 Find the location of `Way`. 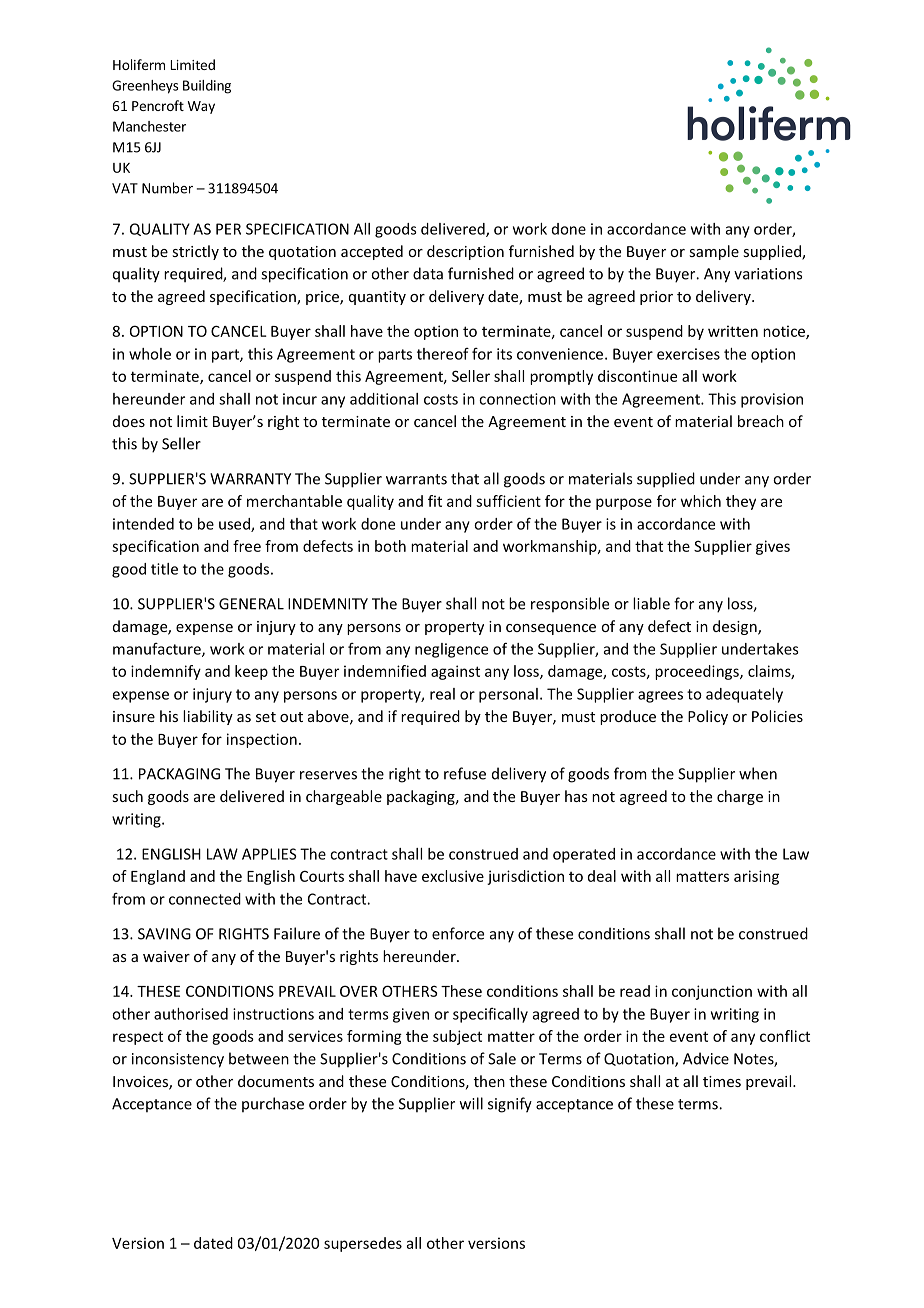

Way is located at coordinates (201, 107).
